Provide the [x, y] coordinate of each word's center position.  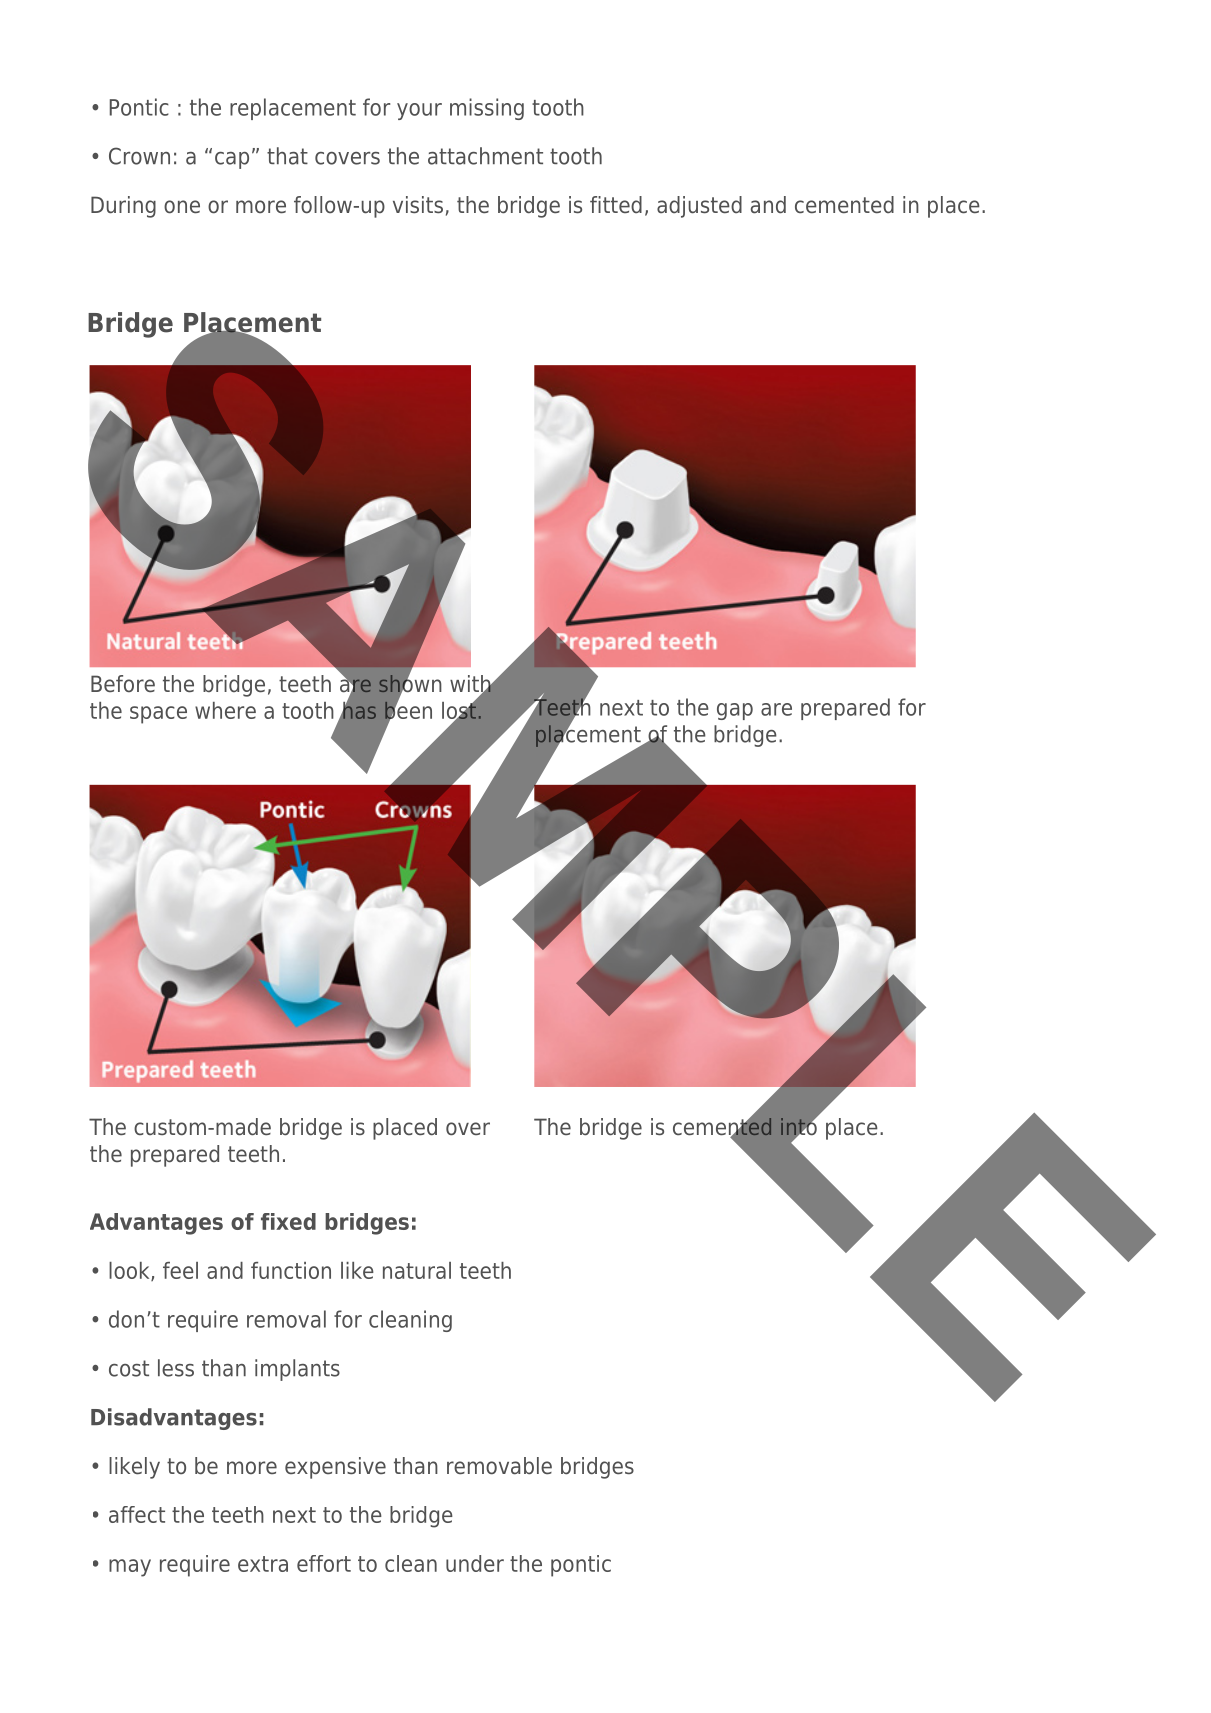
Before [123, 684]
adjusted [699, 207]
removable [499, 1466]
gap [735, 711]
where [225, 710]
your [419, 111]
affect [137, 1514]
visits [418, 205]
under [475, 1563]
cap [232, 160]
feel [180, 1270]
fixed [288, 1221]
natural [417, 1270]
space [158, 715]
